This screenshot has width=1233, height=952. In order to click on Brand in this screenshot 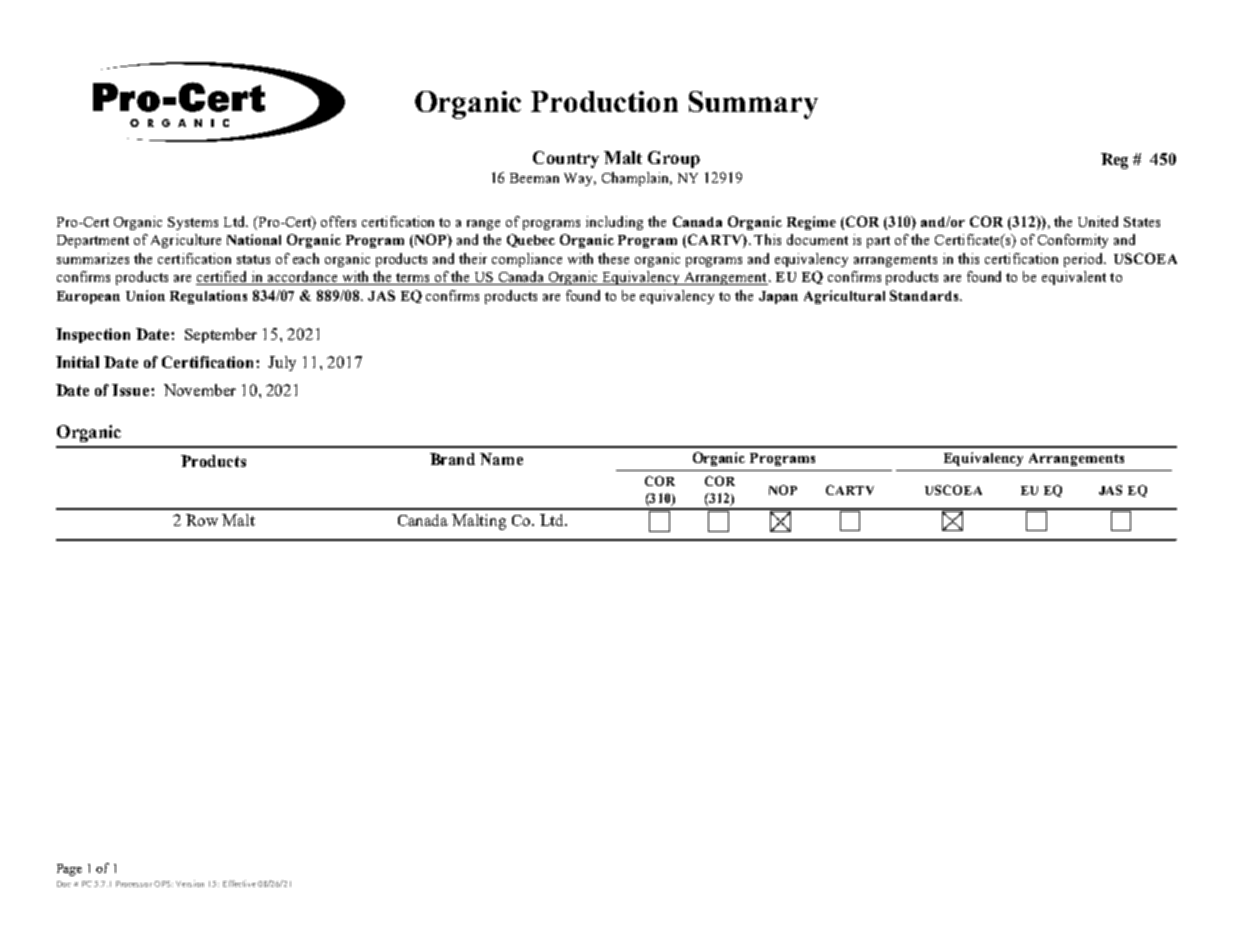, I will do `click(452, 459)`.
